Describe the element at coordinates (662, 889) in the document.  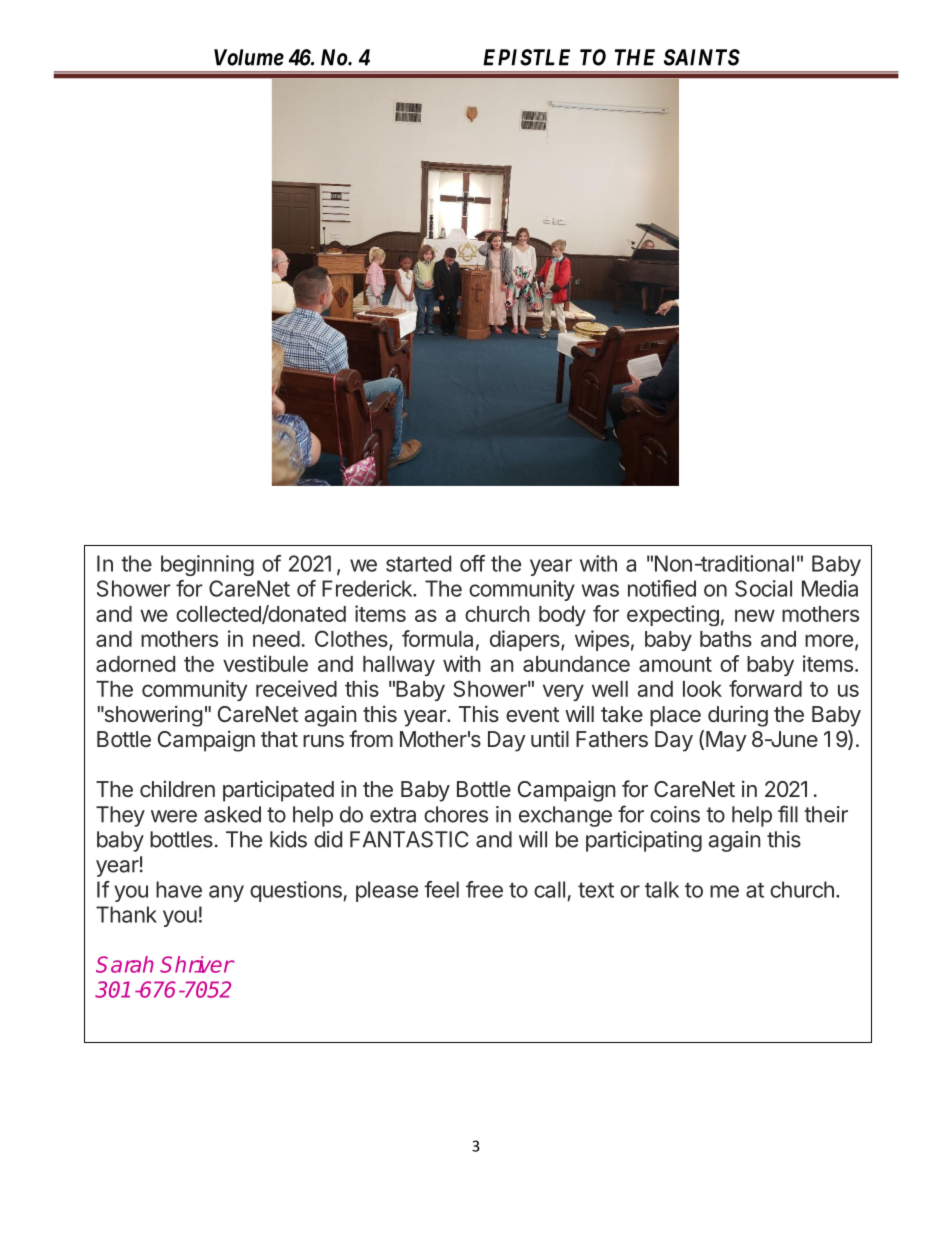
I see `talk` at that location.
